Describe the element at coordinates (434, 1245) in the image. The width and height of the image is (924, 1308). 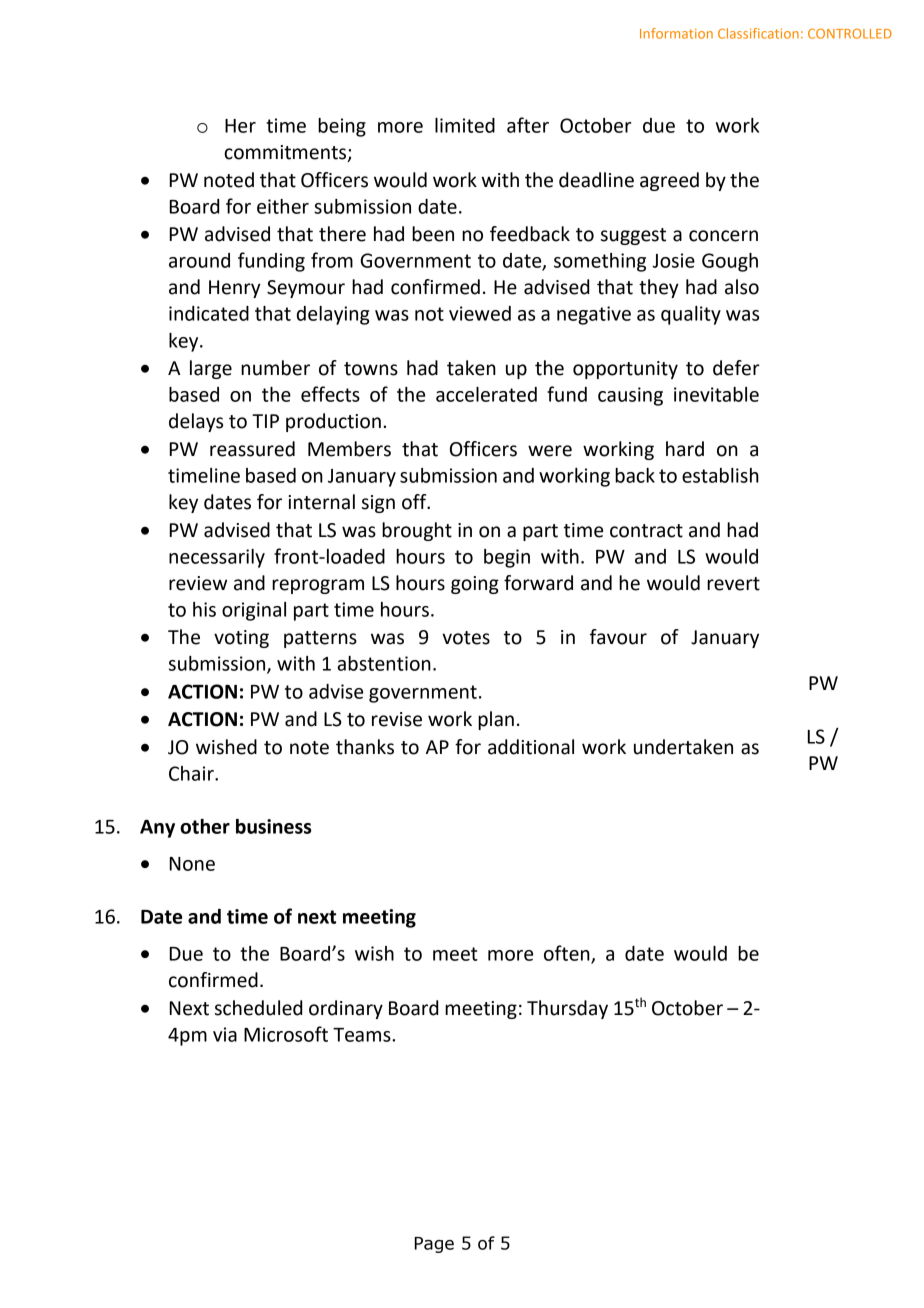
I see `Page` at that location.
